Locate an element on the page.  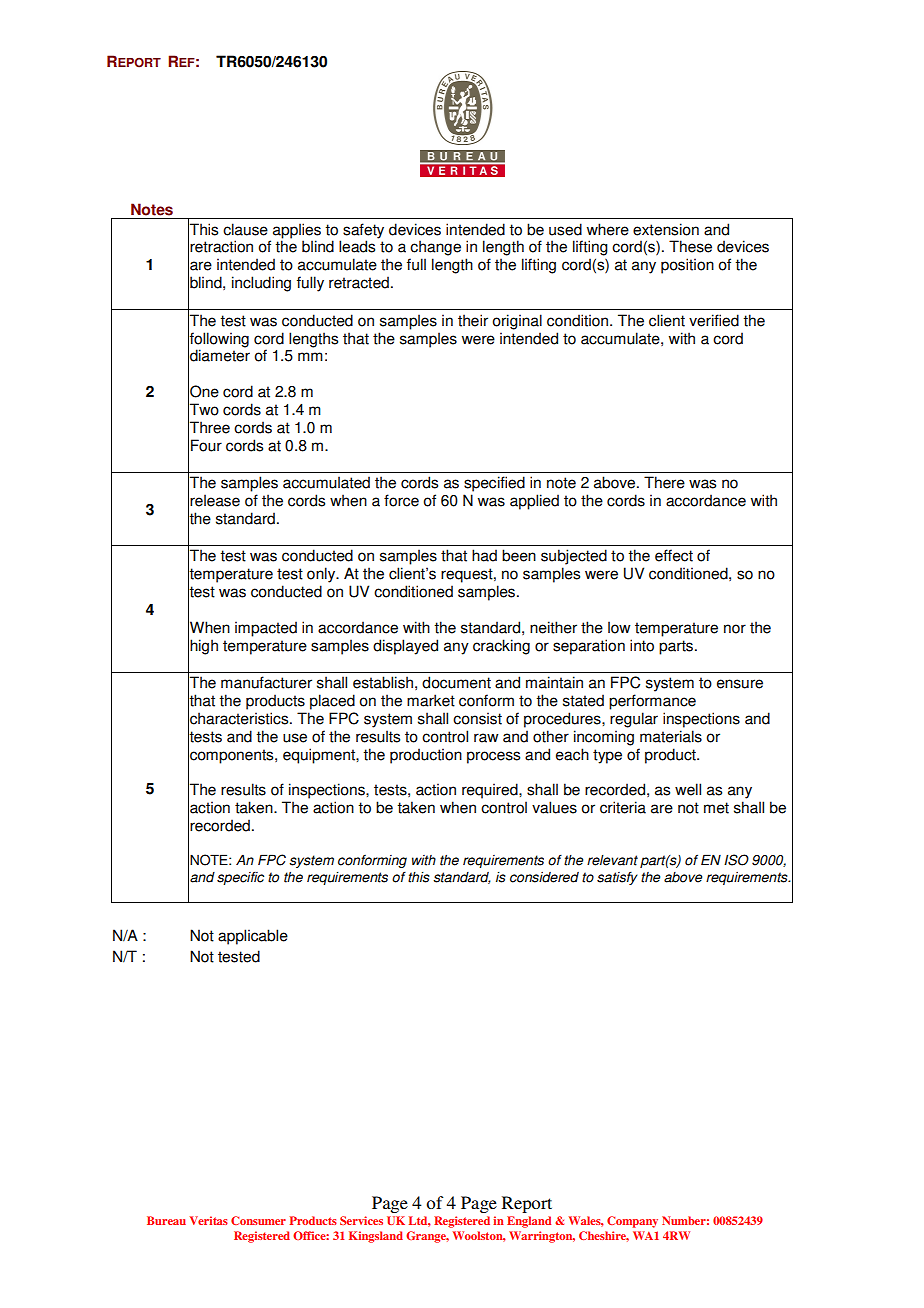
manufacturer is located at coordinates (266, 682).
